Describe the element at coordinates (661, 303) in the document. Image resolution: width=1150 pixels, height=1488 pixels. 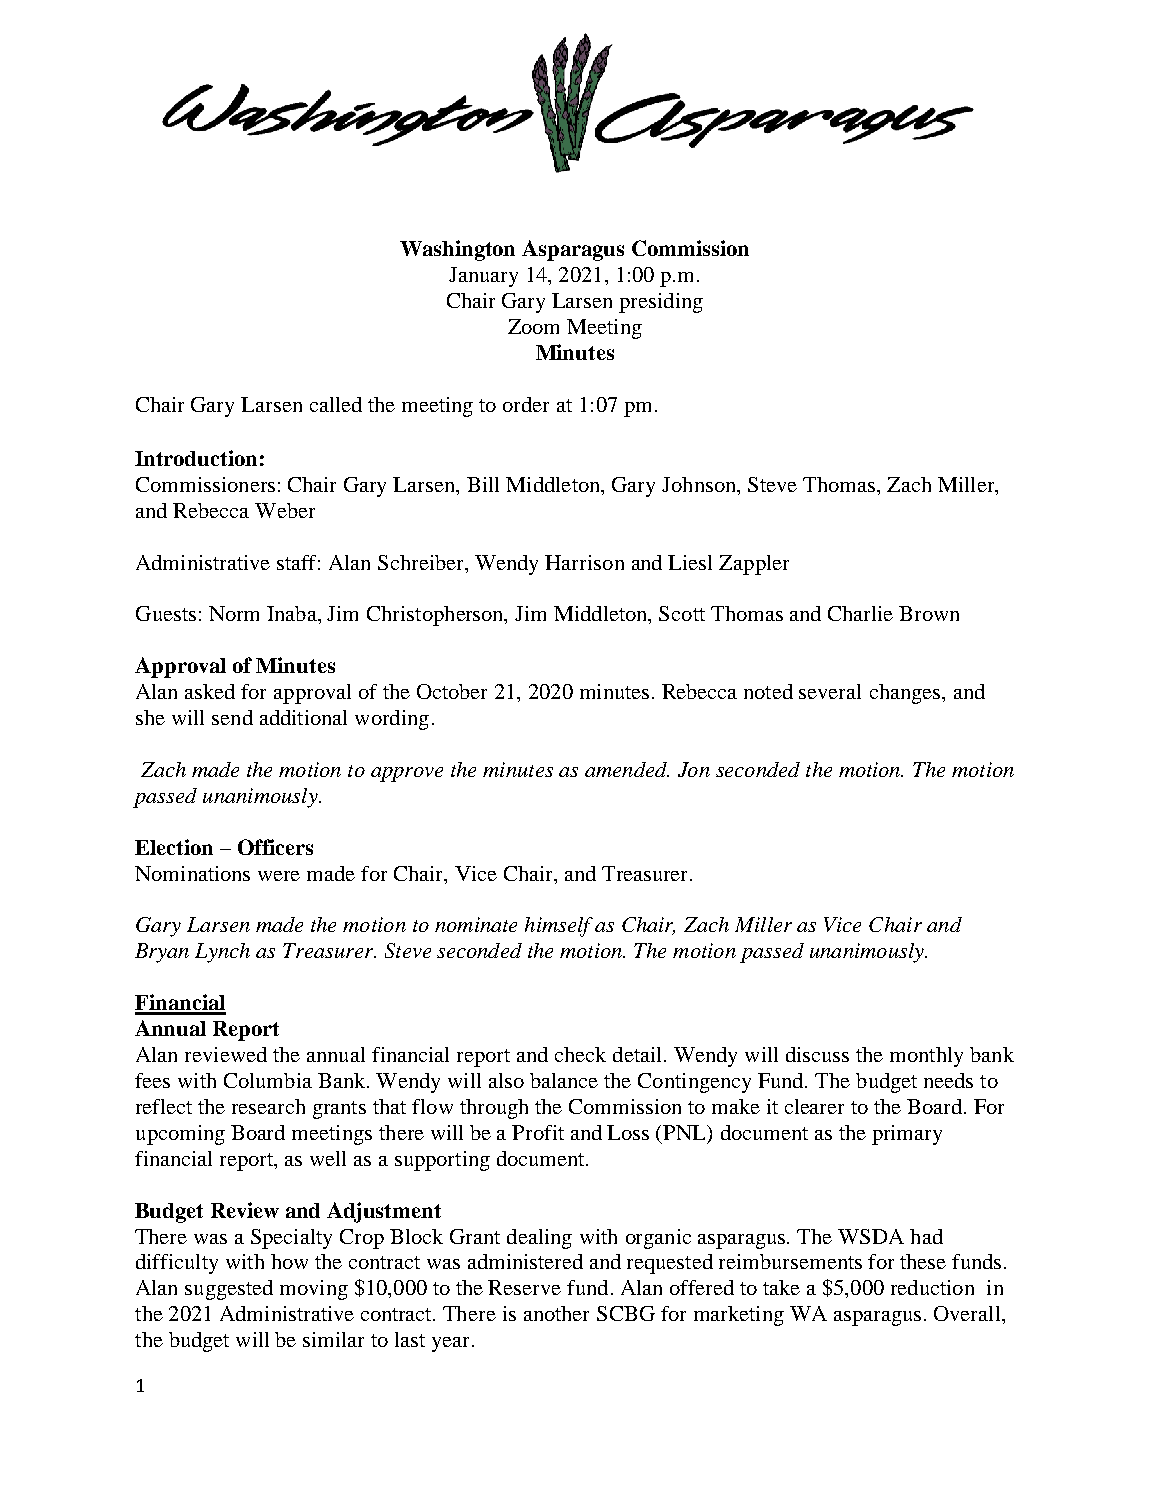
I see `presiding` at that location.
